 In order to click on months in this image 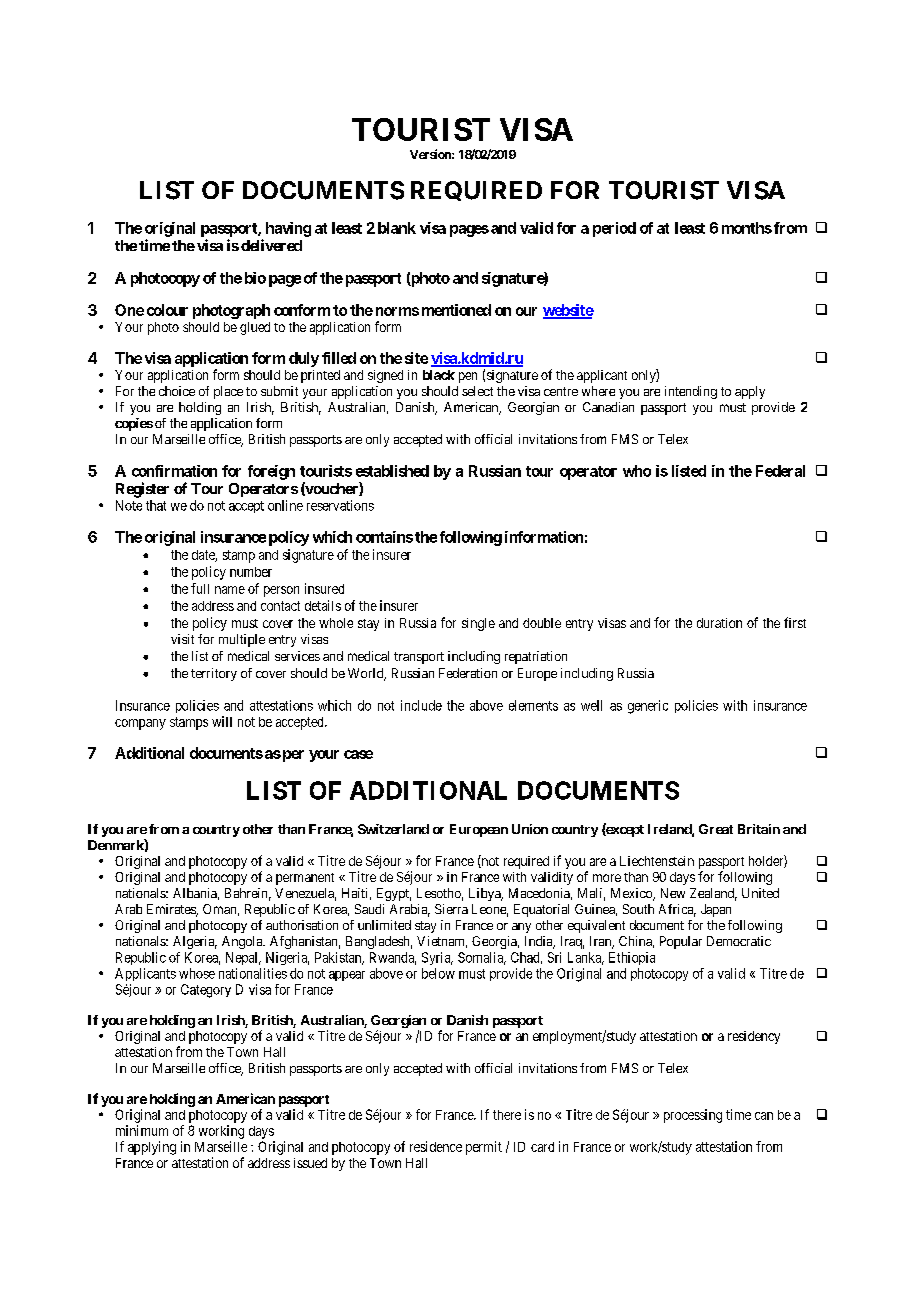, I will do `click(747, 228)`.
